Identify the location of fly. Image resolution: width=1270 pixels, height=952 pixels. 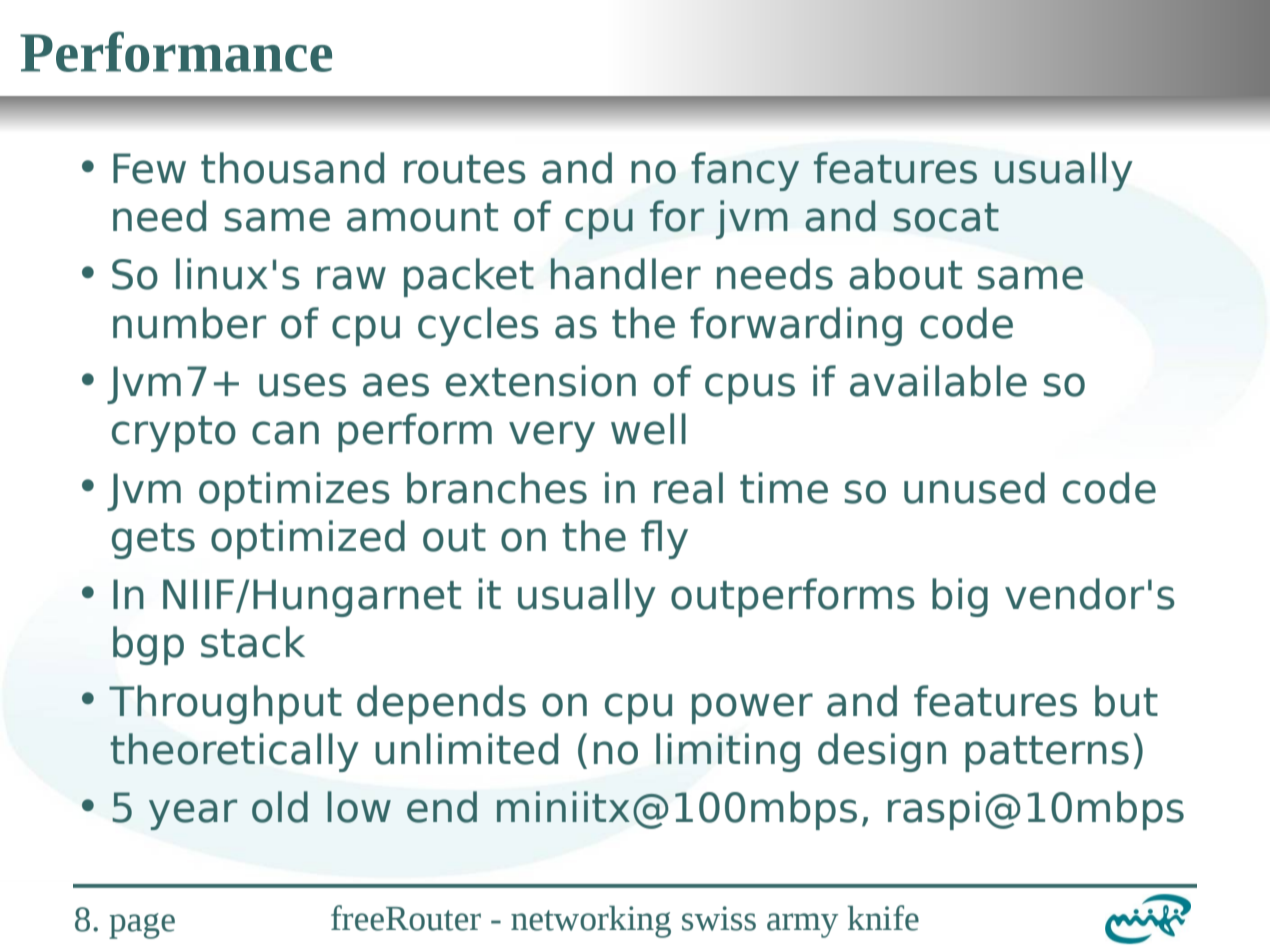
(664, 539).
